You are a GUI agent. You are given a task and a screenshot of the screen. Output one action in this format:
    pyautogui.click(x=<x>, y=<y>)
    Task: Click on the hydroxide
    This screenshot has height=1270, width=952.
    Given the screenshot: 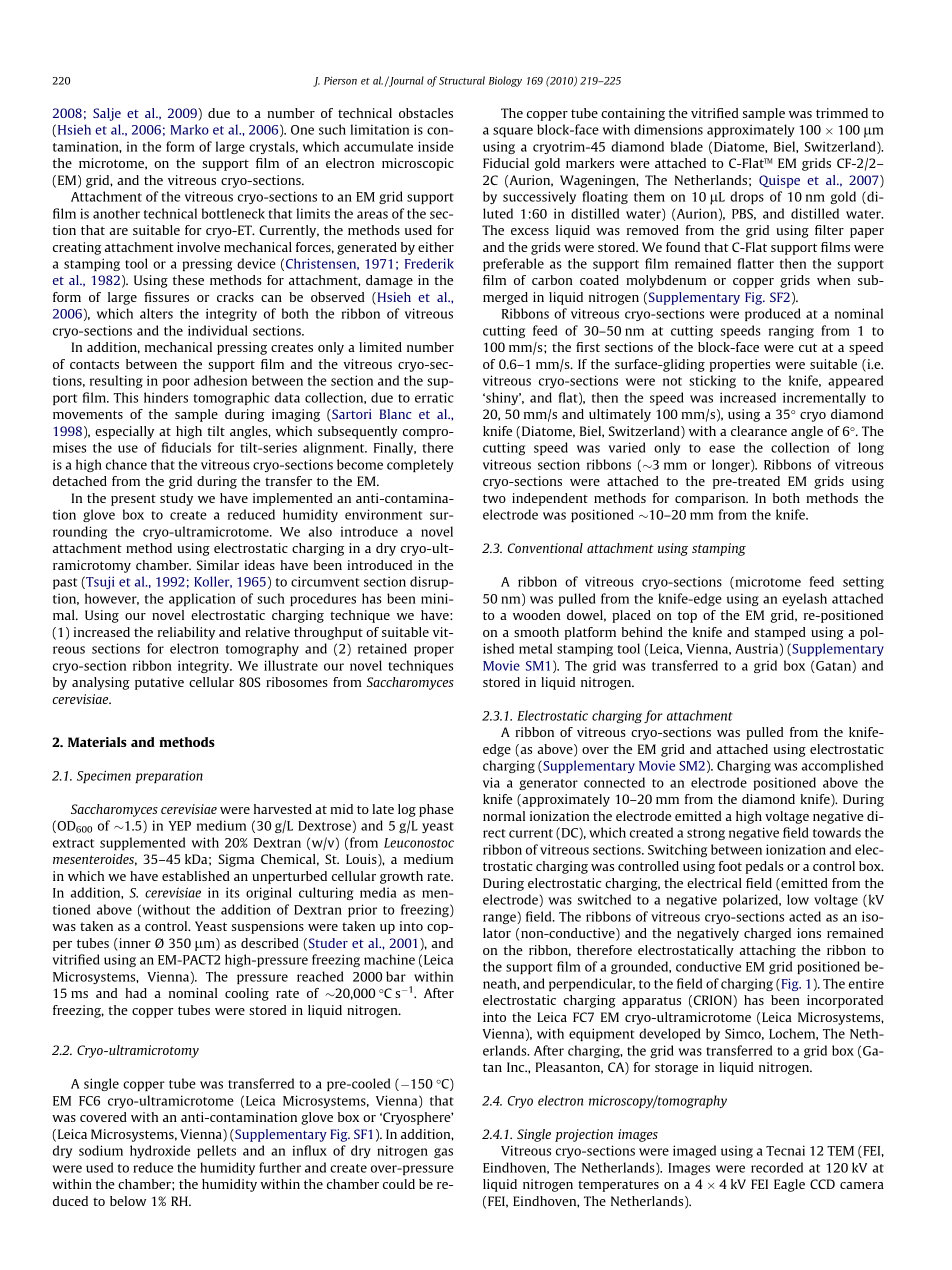 What is the action you would take?
    pyautogui.click(x=160, y=1151)
